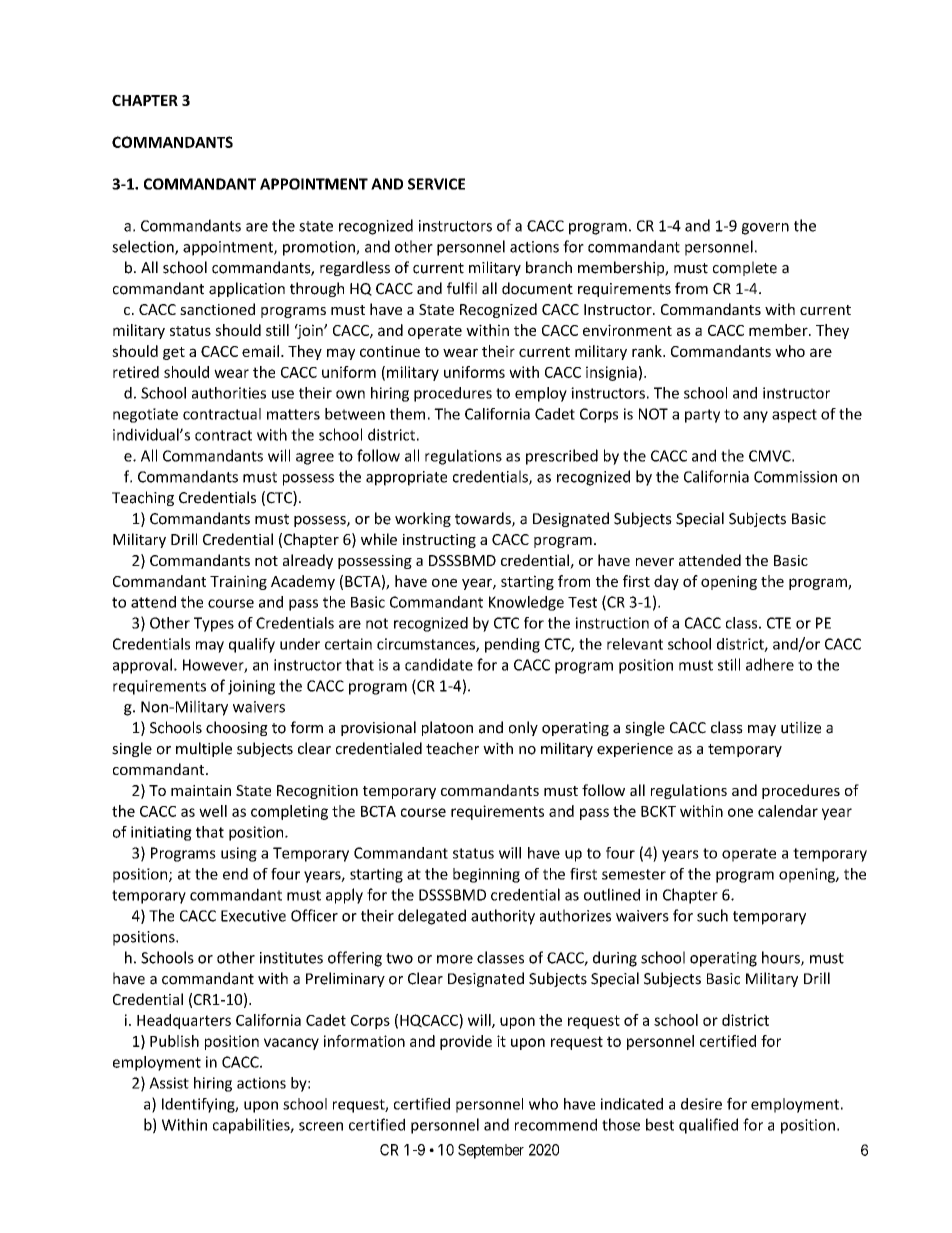 Image resolution: width=952 pixels, height=1233 pixels. Describe the element at coordinates (702, 416) in the screenshot. I see `party` at that location.
